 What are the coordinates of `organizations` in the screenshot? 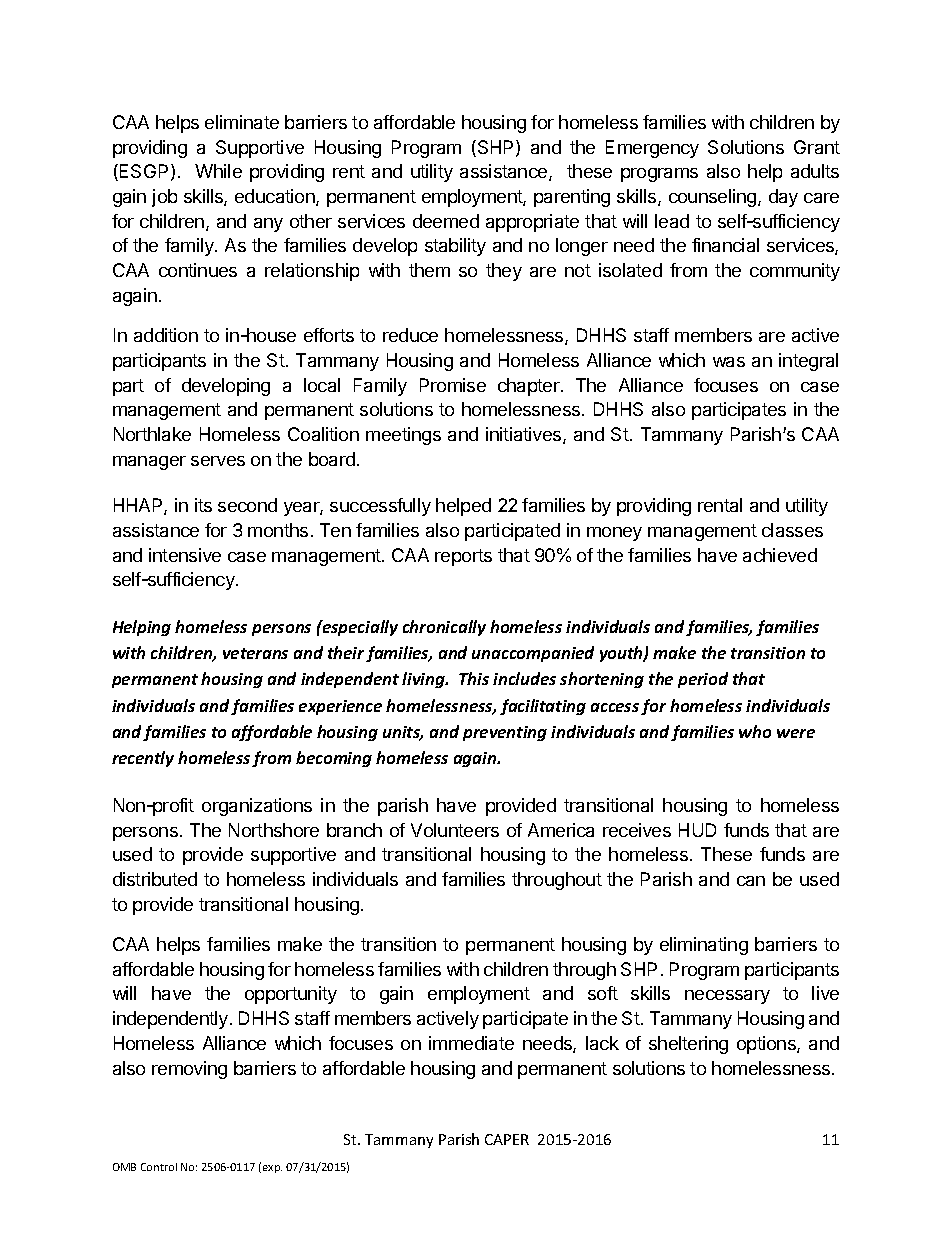 It's located at (257, 807).
